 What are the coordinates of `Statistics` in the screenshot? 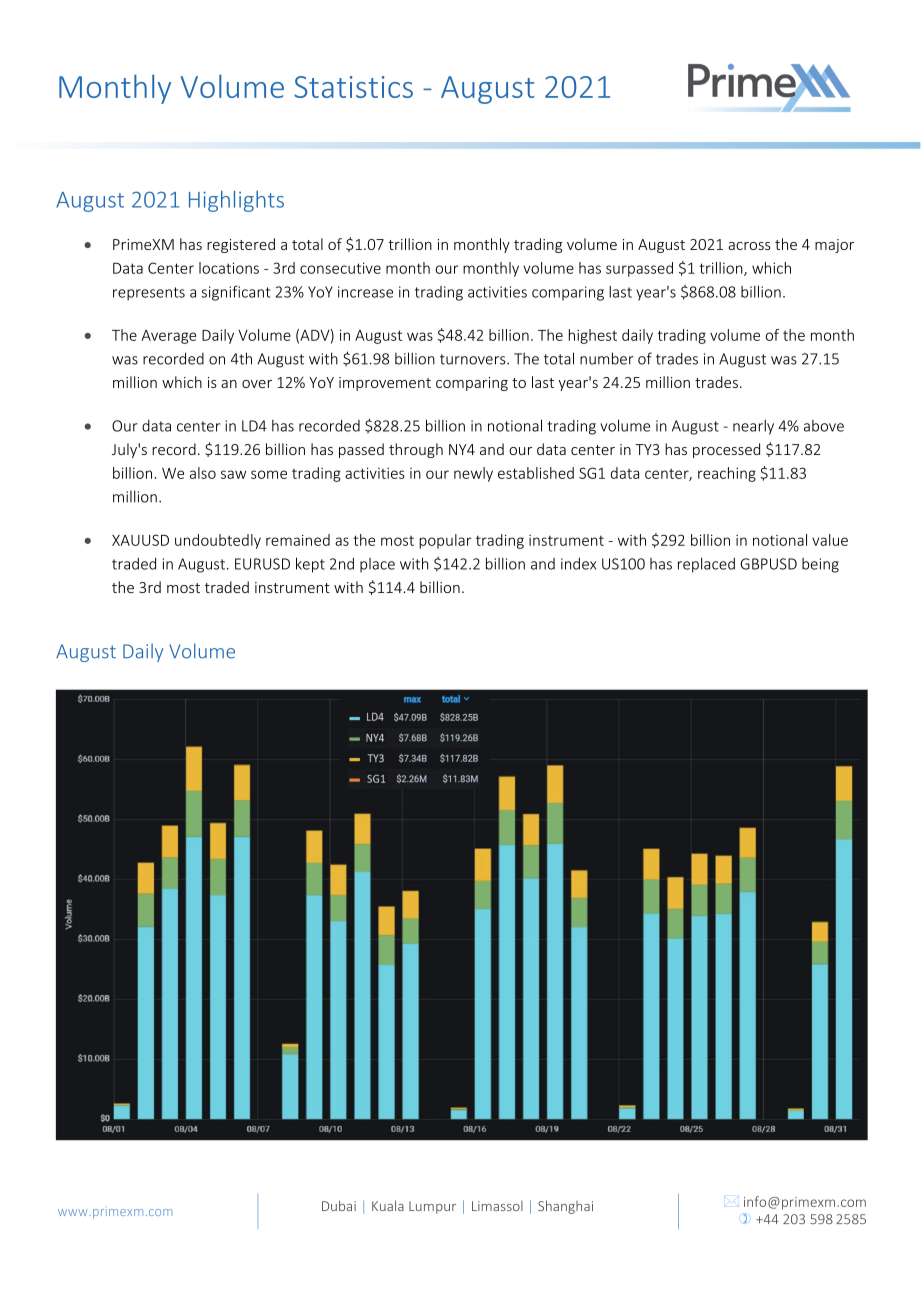 It's located at (353, 87).
